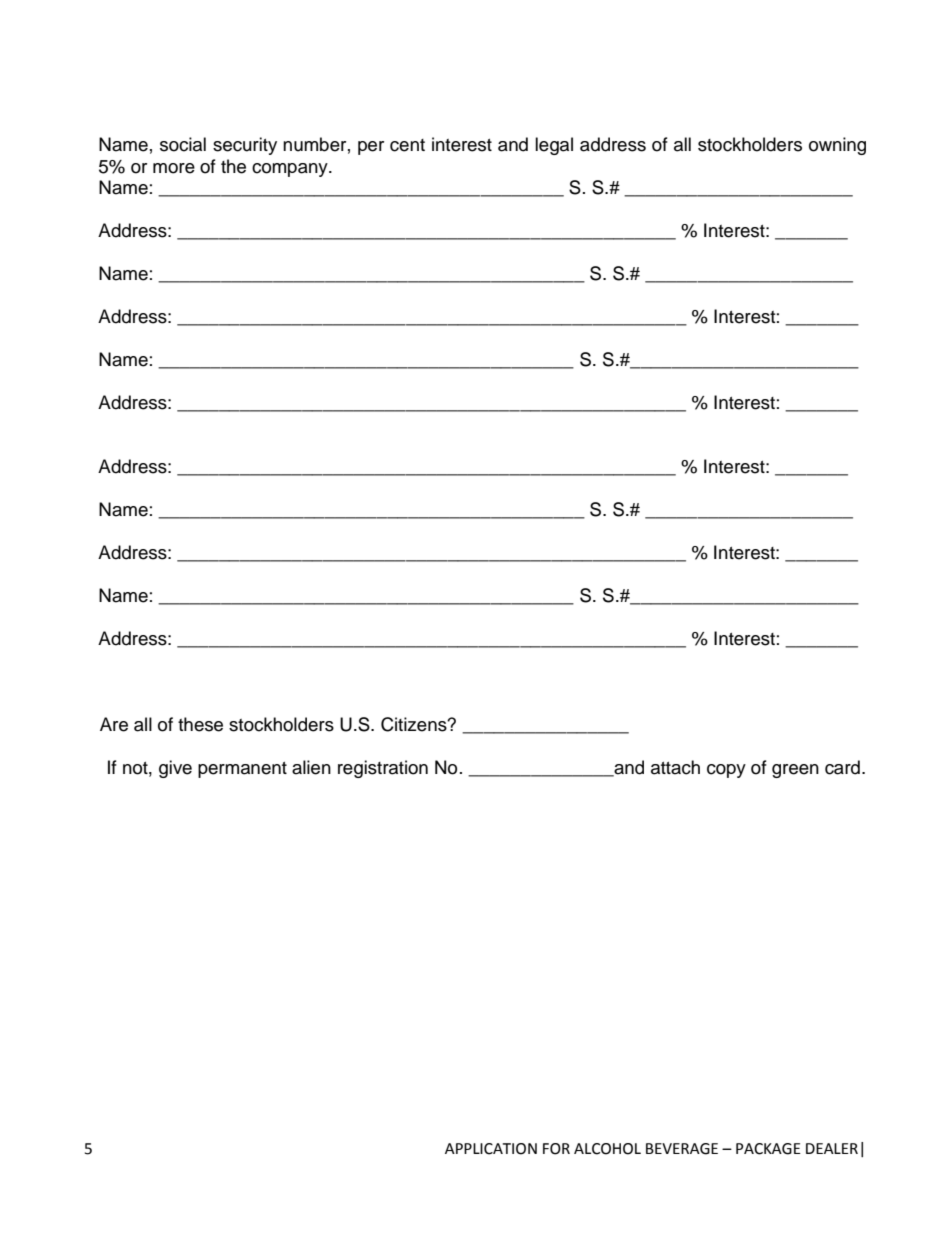 The width and height of the image is (952, 1233). I want to click on copy, so click(726, 771).
